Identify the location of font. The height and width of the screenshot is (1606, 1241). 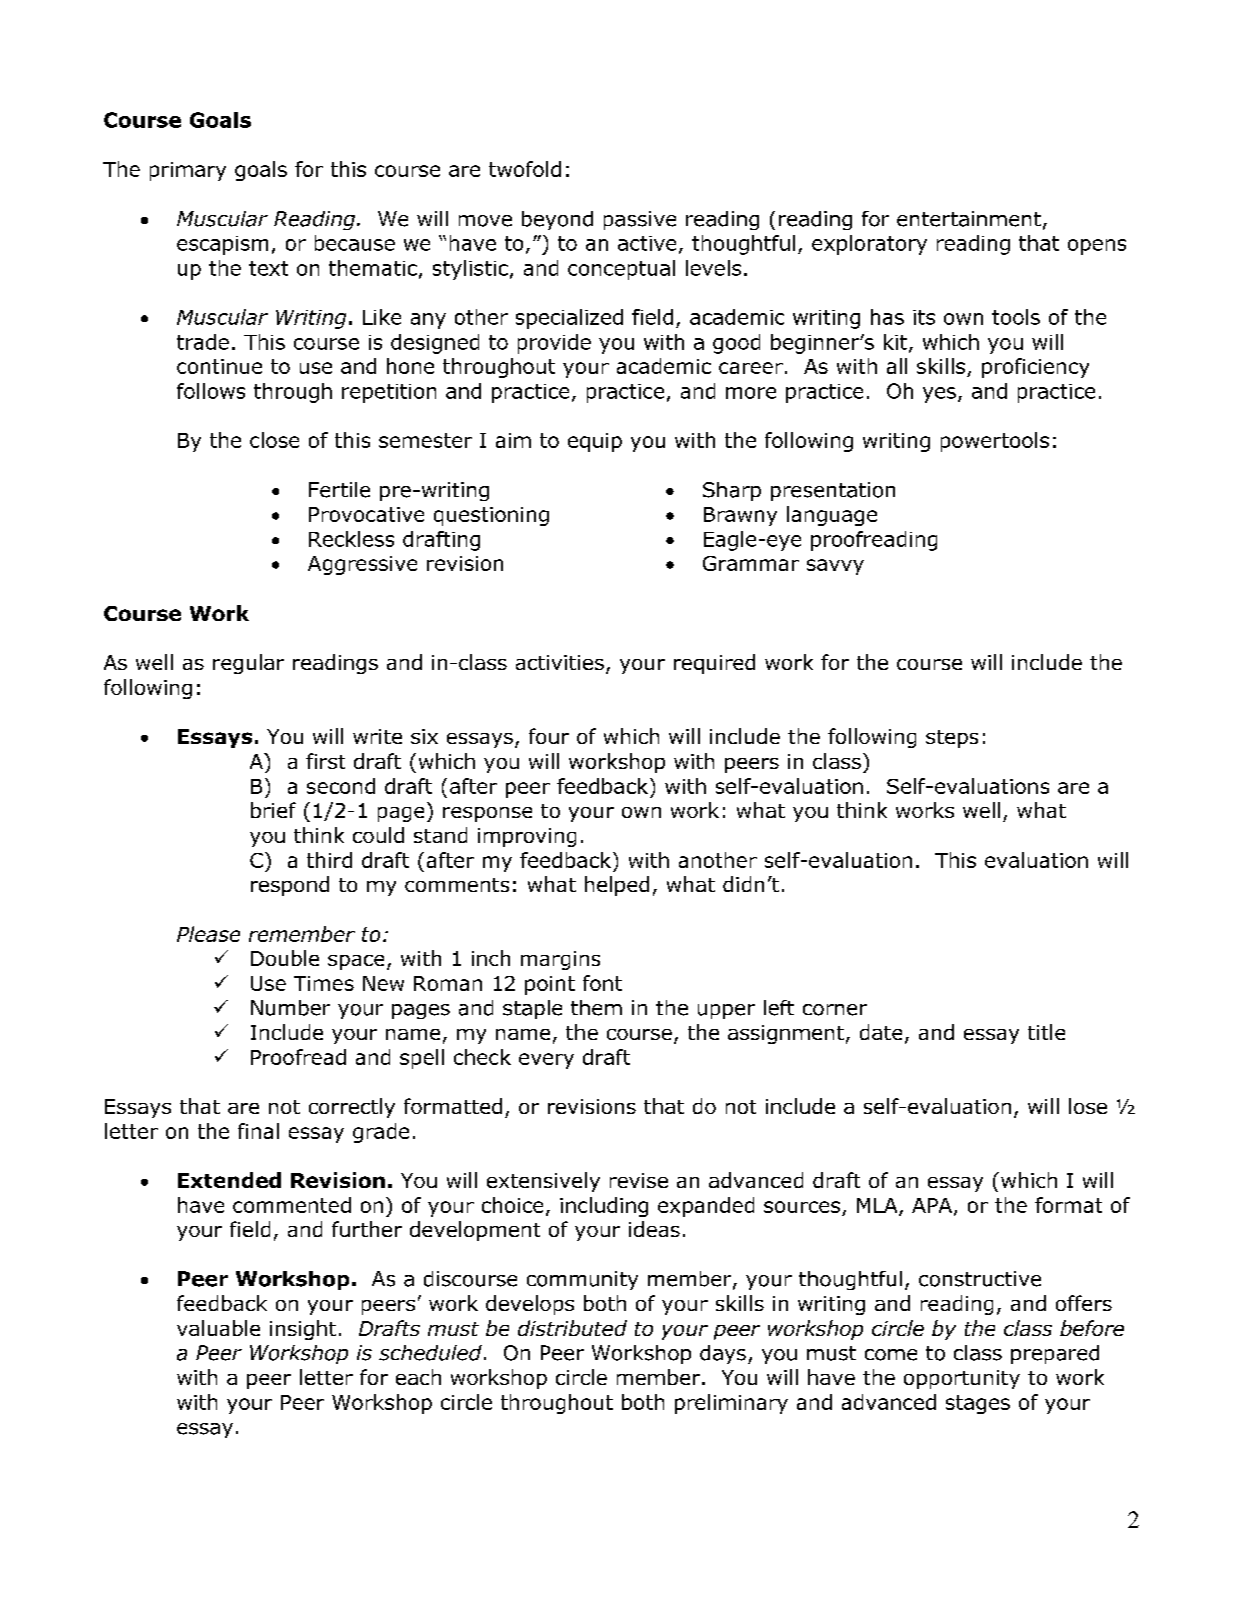
(602, 983).
